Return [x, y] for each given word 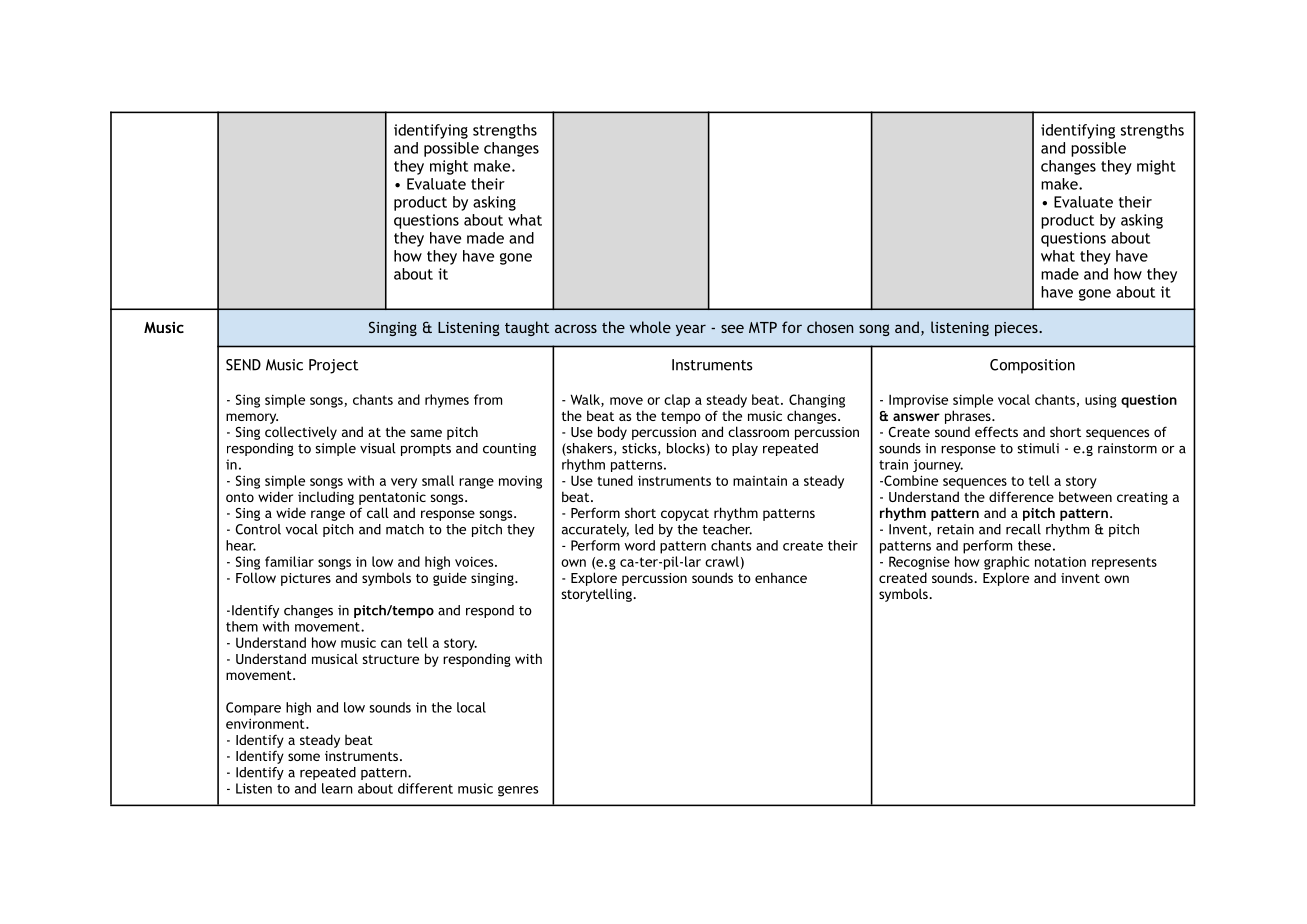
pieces [1017, 329]
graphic [1006, 563]
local [471, 707]
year [691, 330]
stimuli [1038, 448]
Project [333, 366]
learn [337, 788]
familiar [289, 561]
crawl [722, 561]
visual [378, 448]
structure [390, 659]
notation [1060, 562]
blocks [687, 449]
